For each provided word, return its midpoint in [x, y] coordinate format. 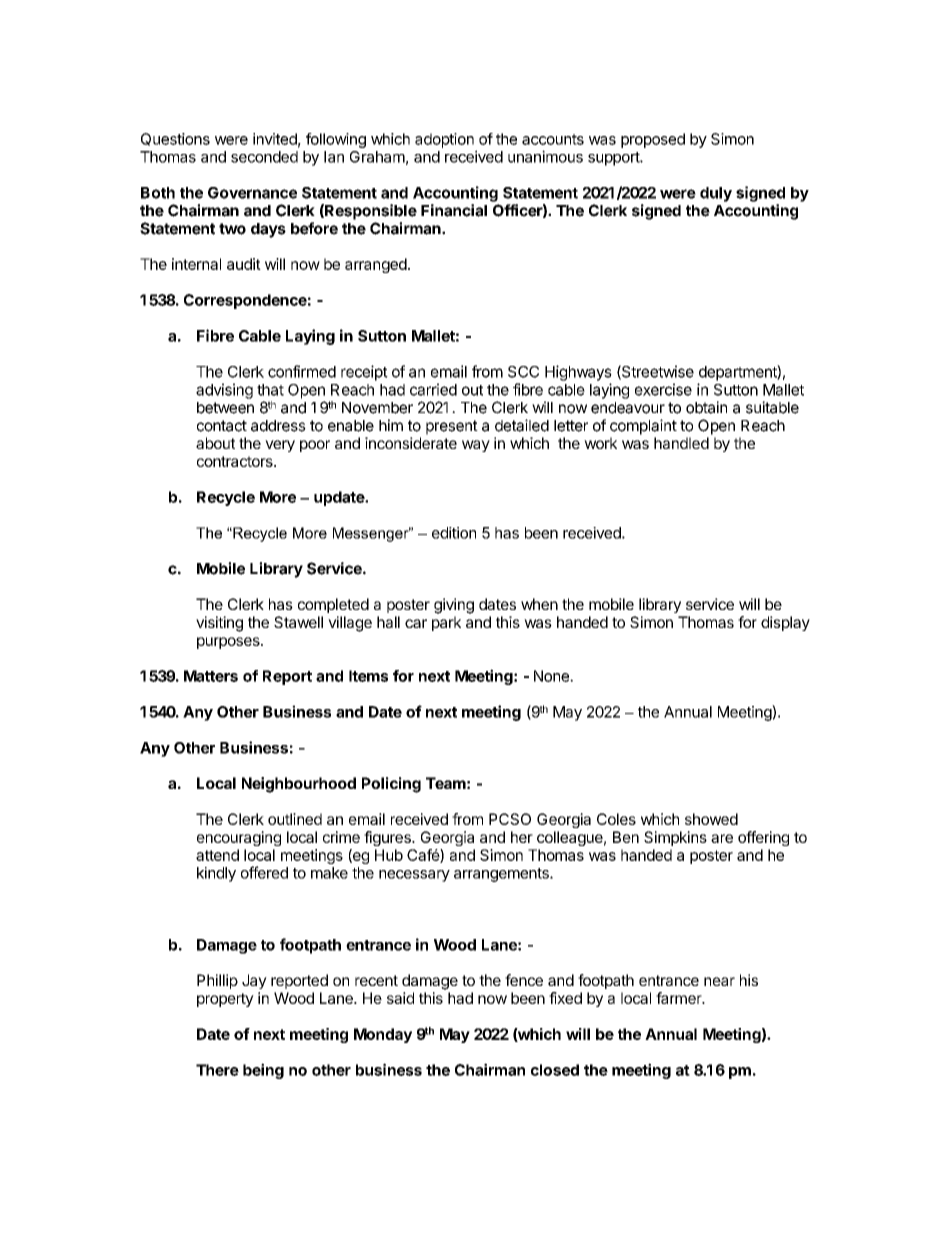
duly [716, 194]
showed [711, 819]
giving [454, 606]
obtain [706, 407]
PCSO [510, 819]
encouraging [239, 838]
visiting [219, 624]
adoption [444, 140]
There [217, 1070]
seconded [264, 157]
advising [224, 391]
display [785, 623]
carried [433, 389]
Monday [383, 1035]
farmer [680, 998]
